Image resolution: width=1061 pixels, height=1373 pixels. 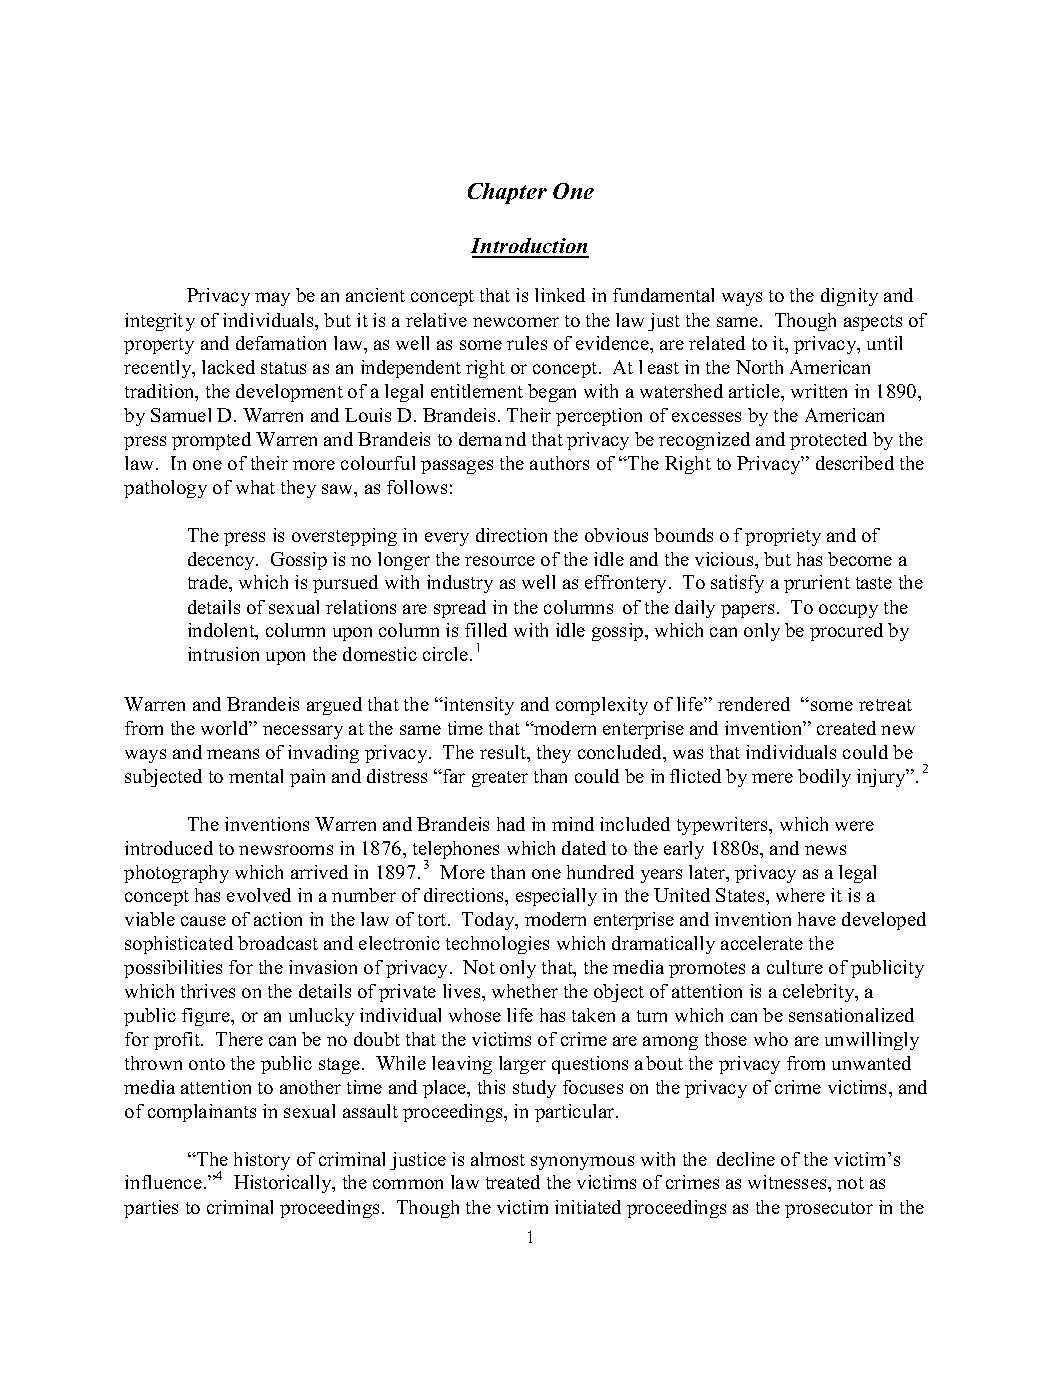 I want to click on accelerate, so click(x=762, y=943).
